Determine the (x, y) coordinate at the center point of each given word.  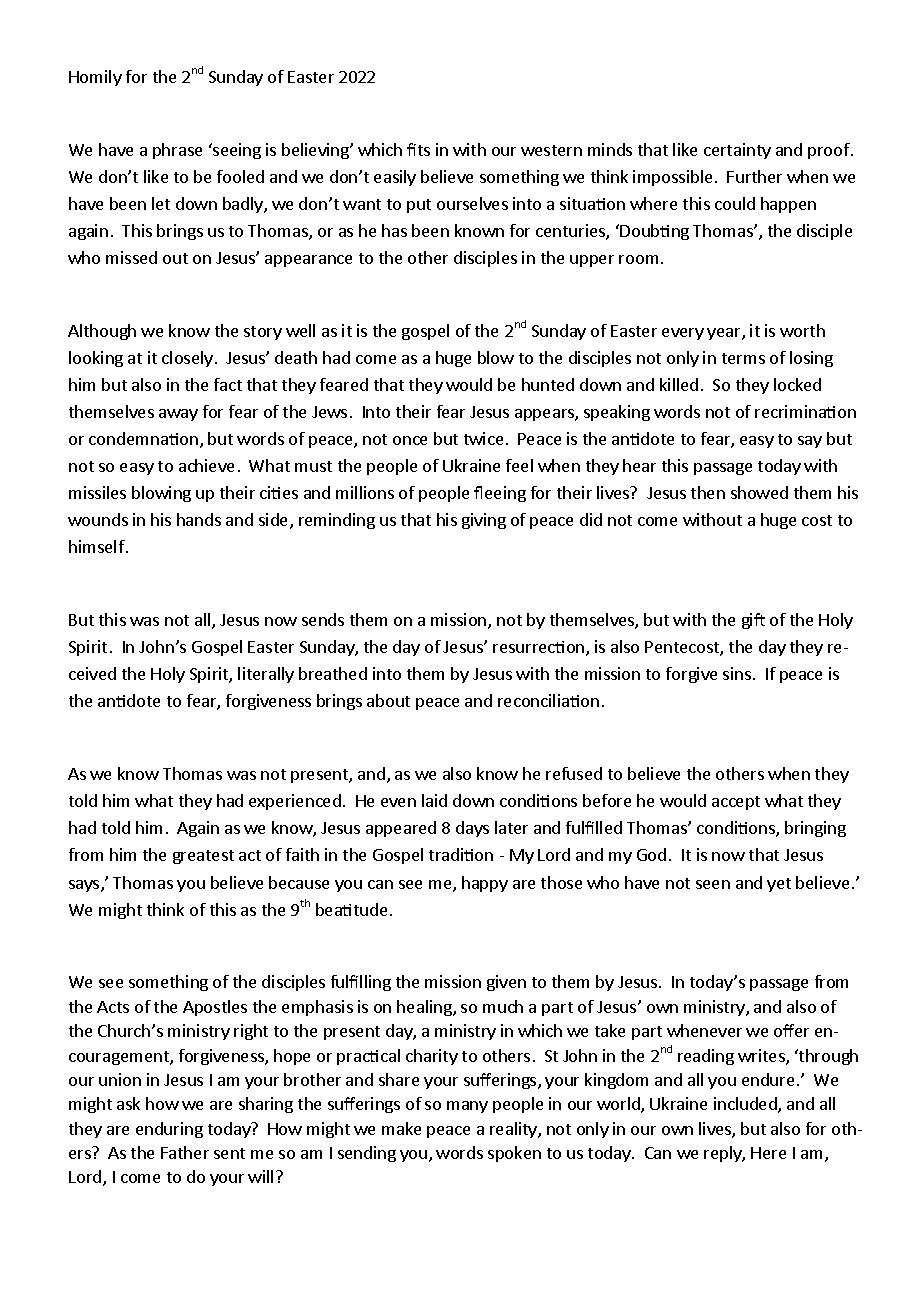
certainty (737, 151)
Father (185, 1152)
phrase (177, 151)
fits (418, 149)
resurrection (540, 648)
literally (266, 675)
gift (753, 621)
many (467, 1107)
